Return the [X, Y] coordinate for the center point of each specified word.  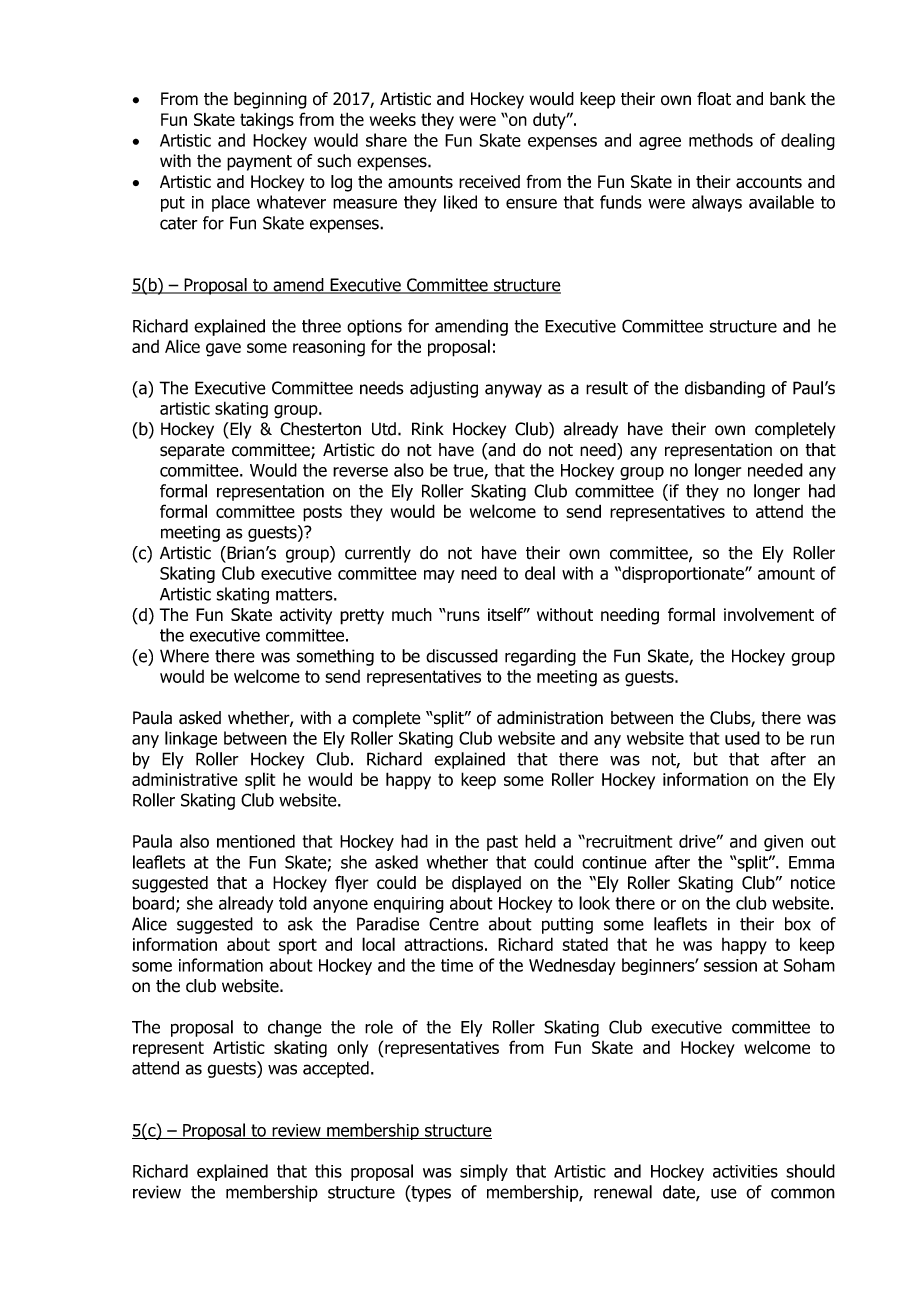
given [783, 843]
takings [267, 121]
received [489, 182]
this [328, 1171]
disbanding [725, 389]
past [502, 843]
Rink [428, 428]
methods [721, 140]
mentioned [256, 841]
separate [192, 452]
